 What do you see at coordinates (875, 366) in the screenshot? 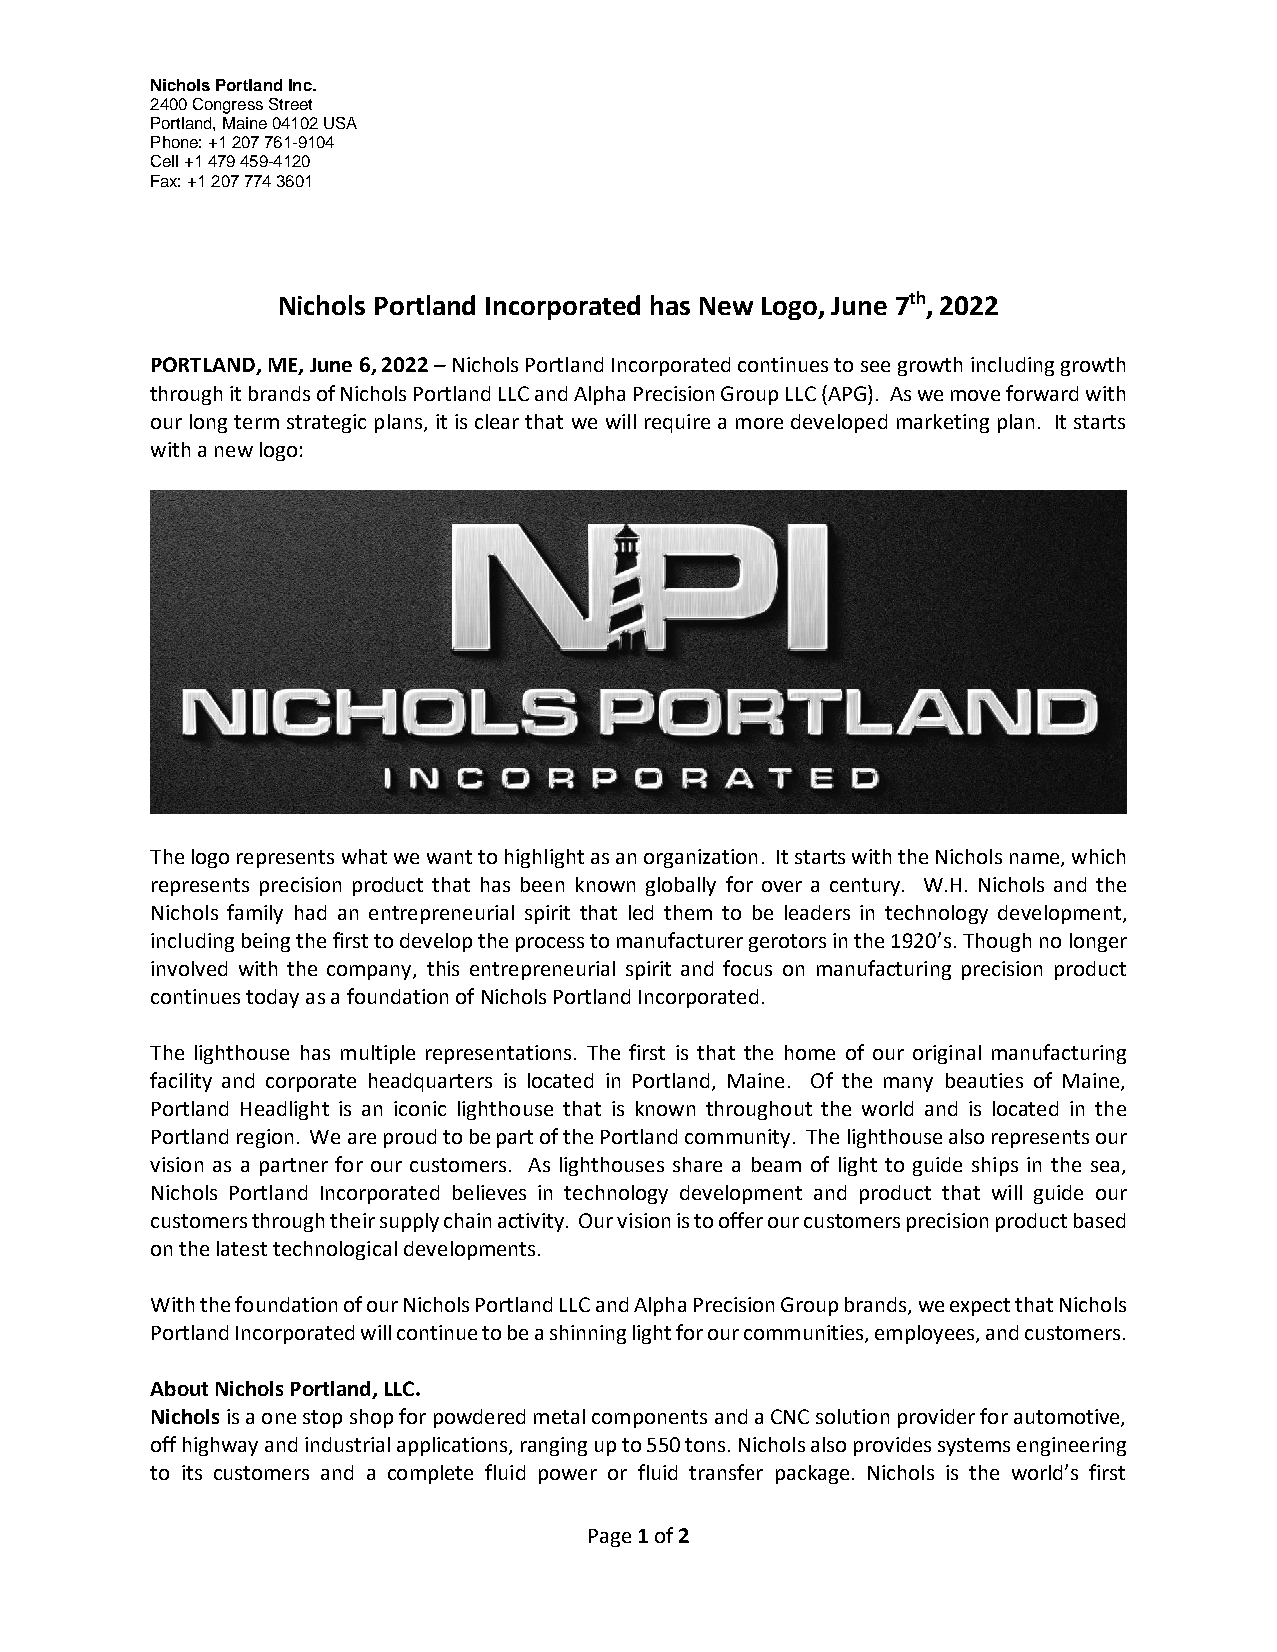
I see `see` at bounding box center [875, 366].
